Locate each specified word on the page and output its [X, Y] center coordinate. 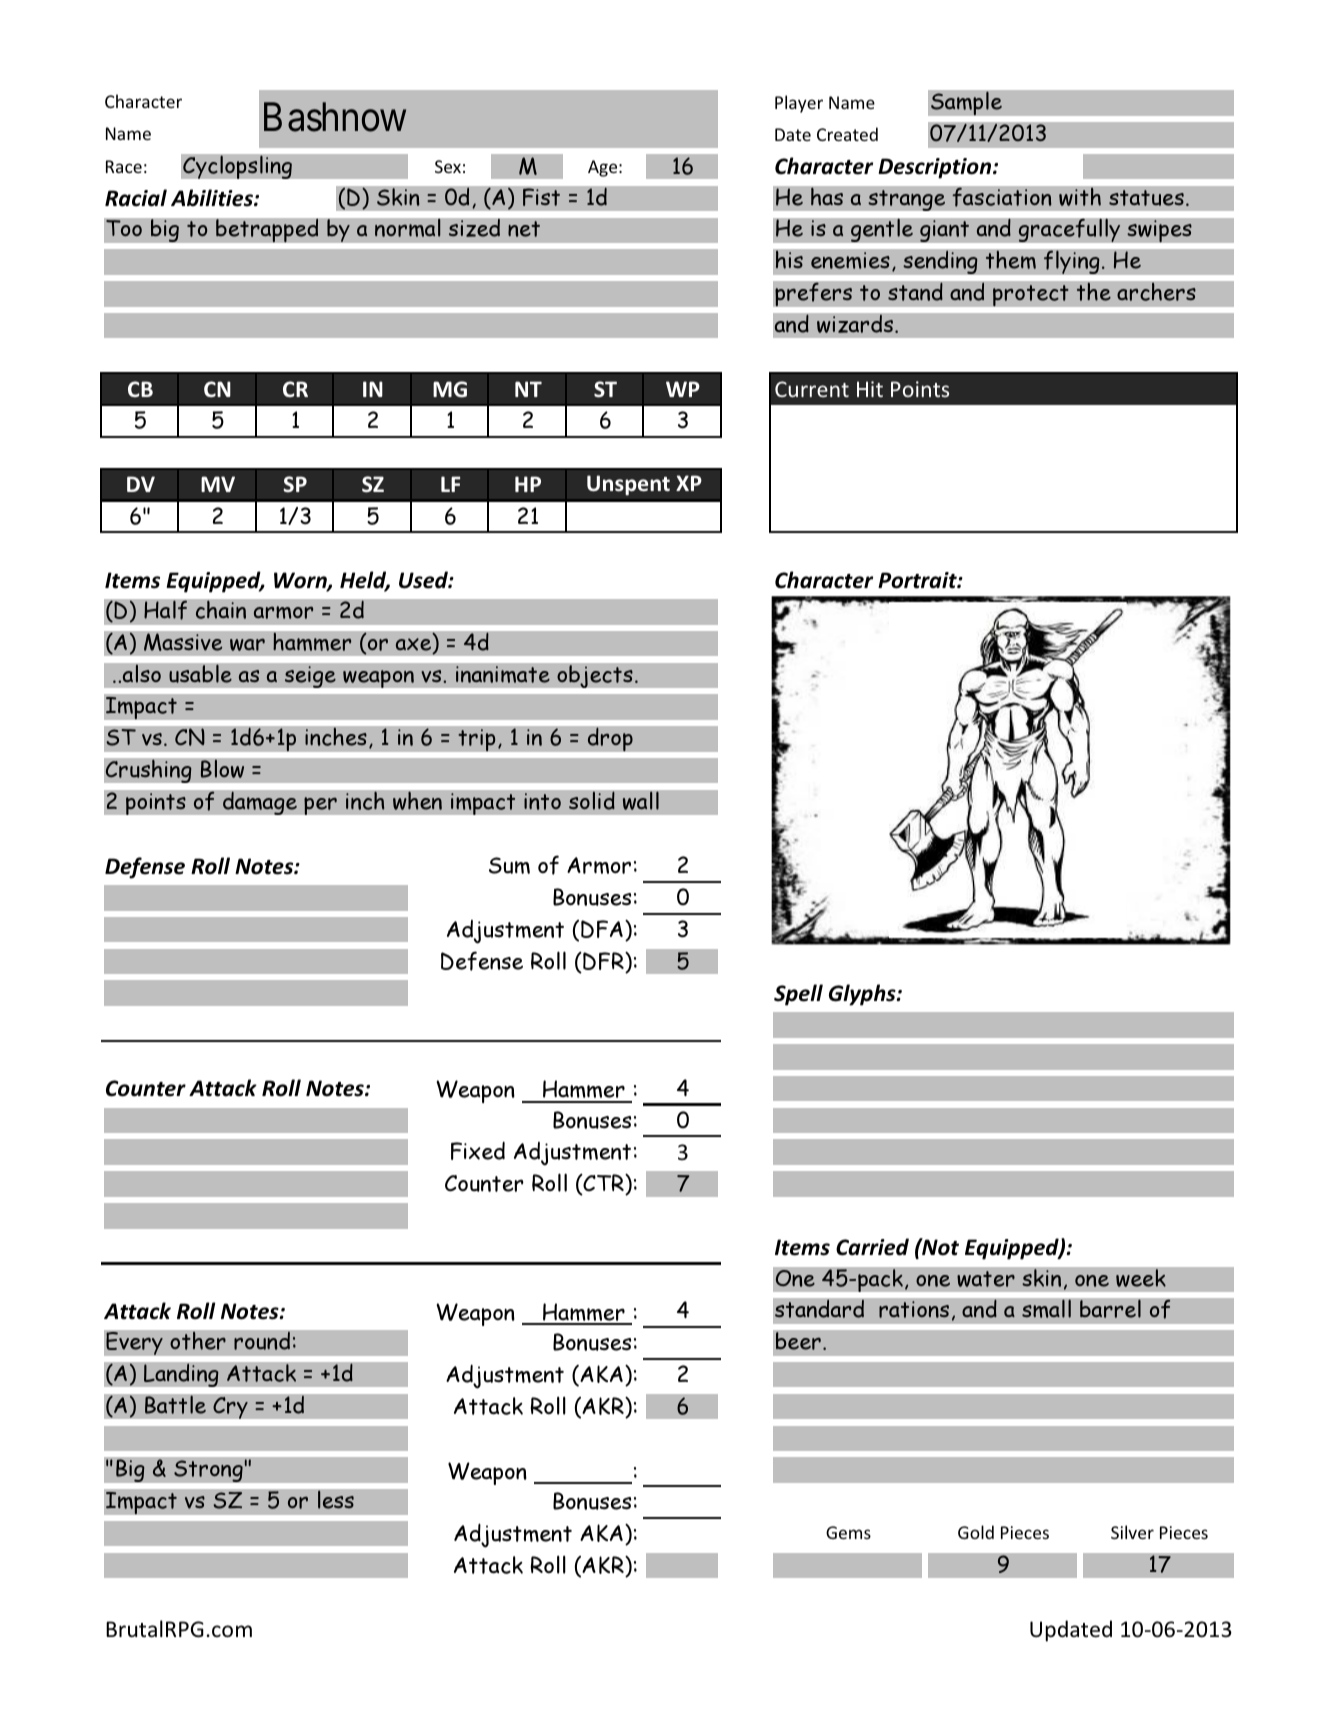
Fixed [478, 1150]
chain [220, 609]
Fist [541, 197]
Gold [976, 1532]
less [336, 1499]
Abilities [213, 198]
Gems [848, 1532]
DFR [603, 962]
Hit [870, 389]
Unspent [628, 485]
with [1080, 196]
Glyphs [863, 995]
